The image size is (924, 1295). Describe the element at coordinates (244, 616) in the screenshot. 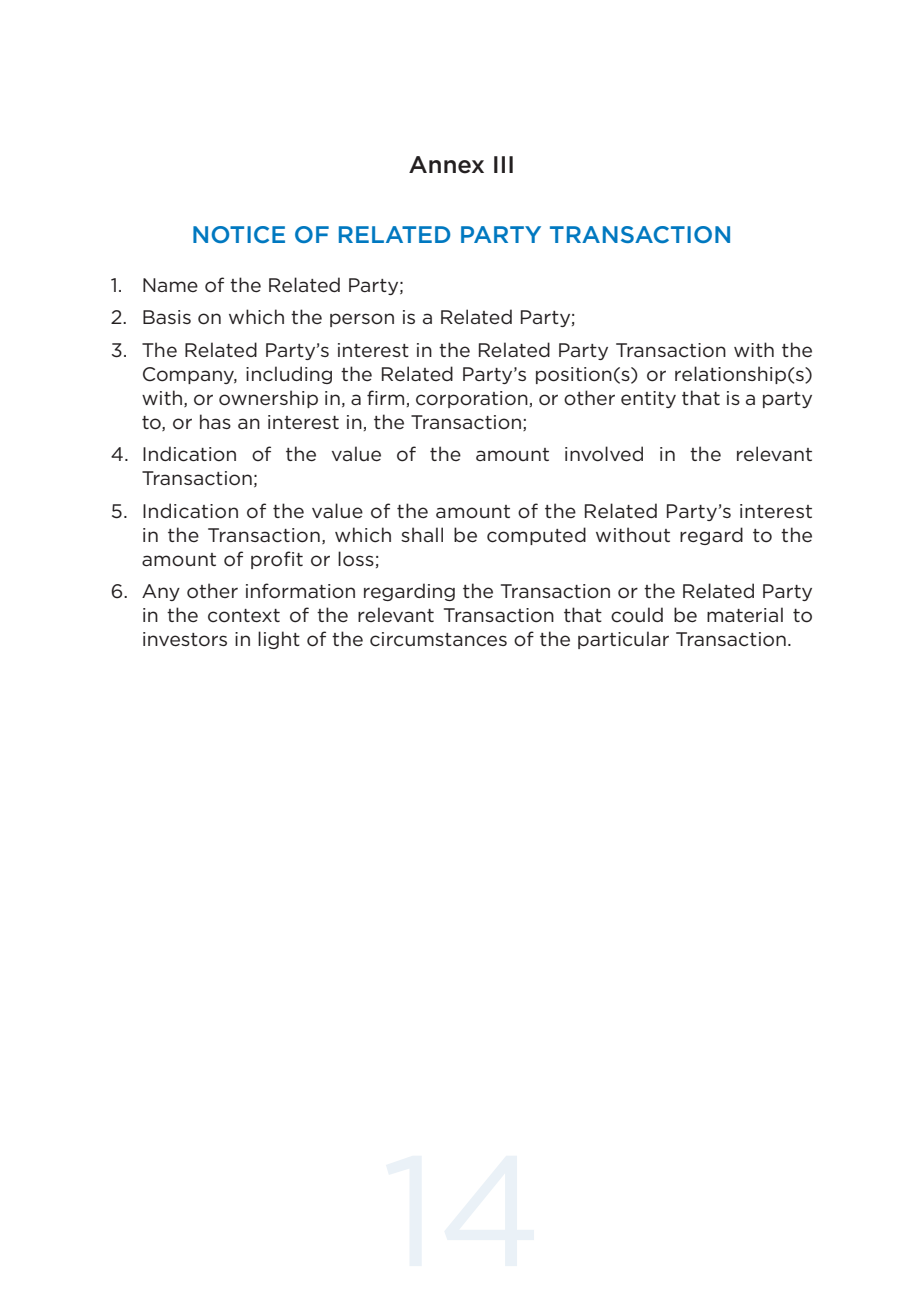

I see `context` at that location.
